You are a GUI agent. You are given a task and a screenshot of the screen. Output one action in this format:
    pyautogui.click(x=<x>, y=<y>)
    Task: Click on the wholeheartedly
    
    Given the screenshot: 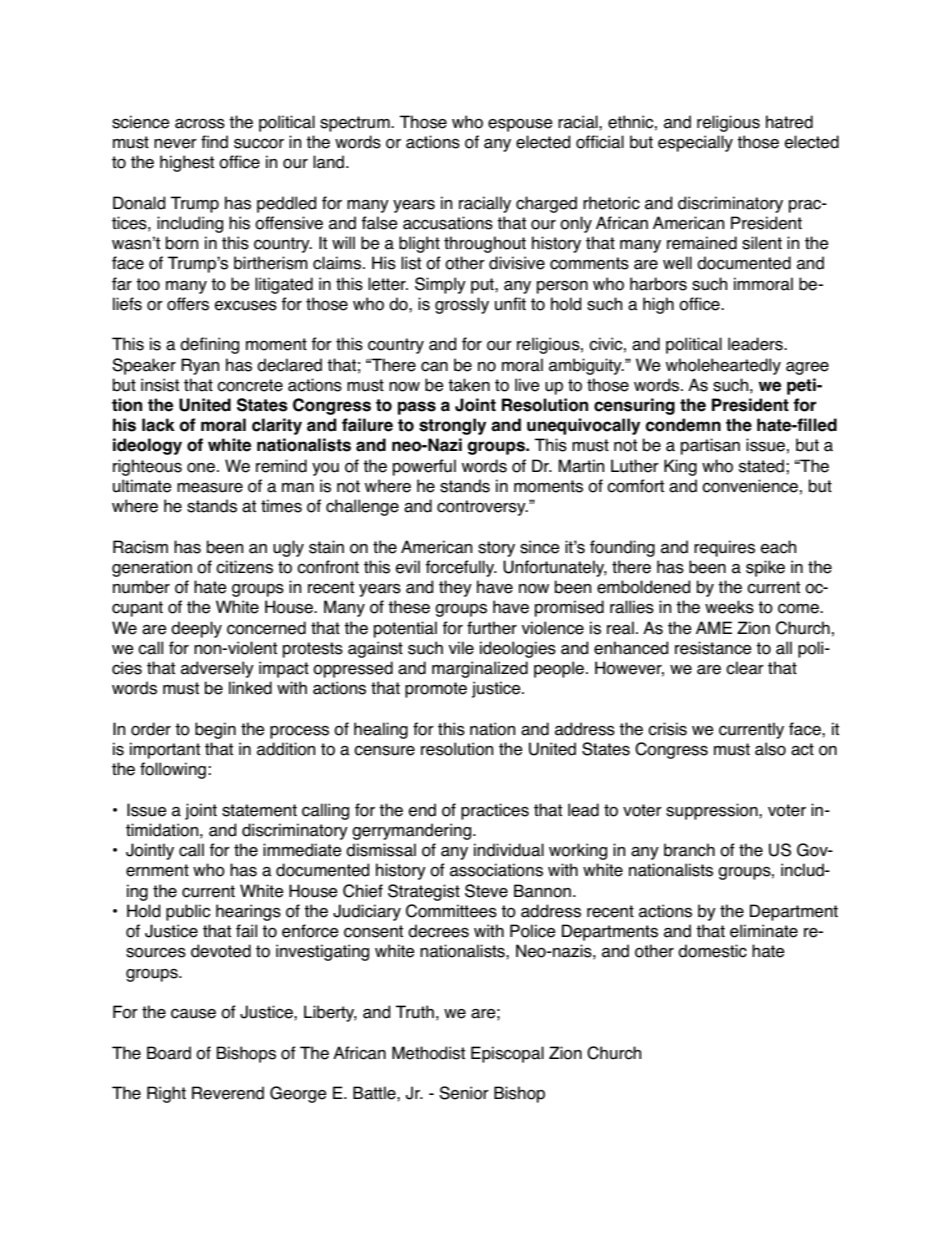 What is the action you would take?
    pyautogui.click(x=723, y=366)
